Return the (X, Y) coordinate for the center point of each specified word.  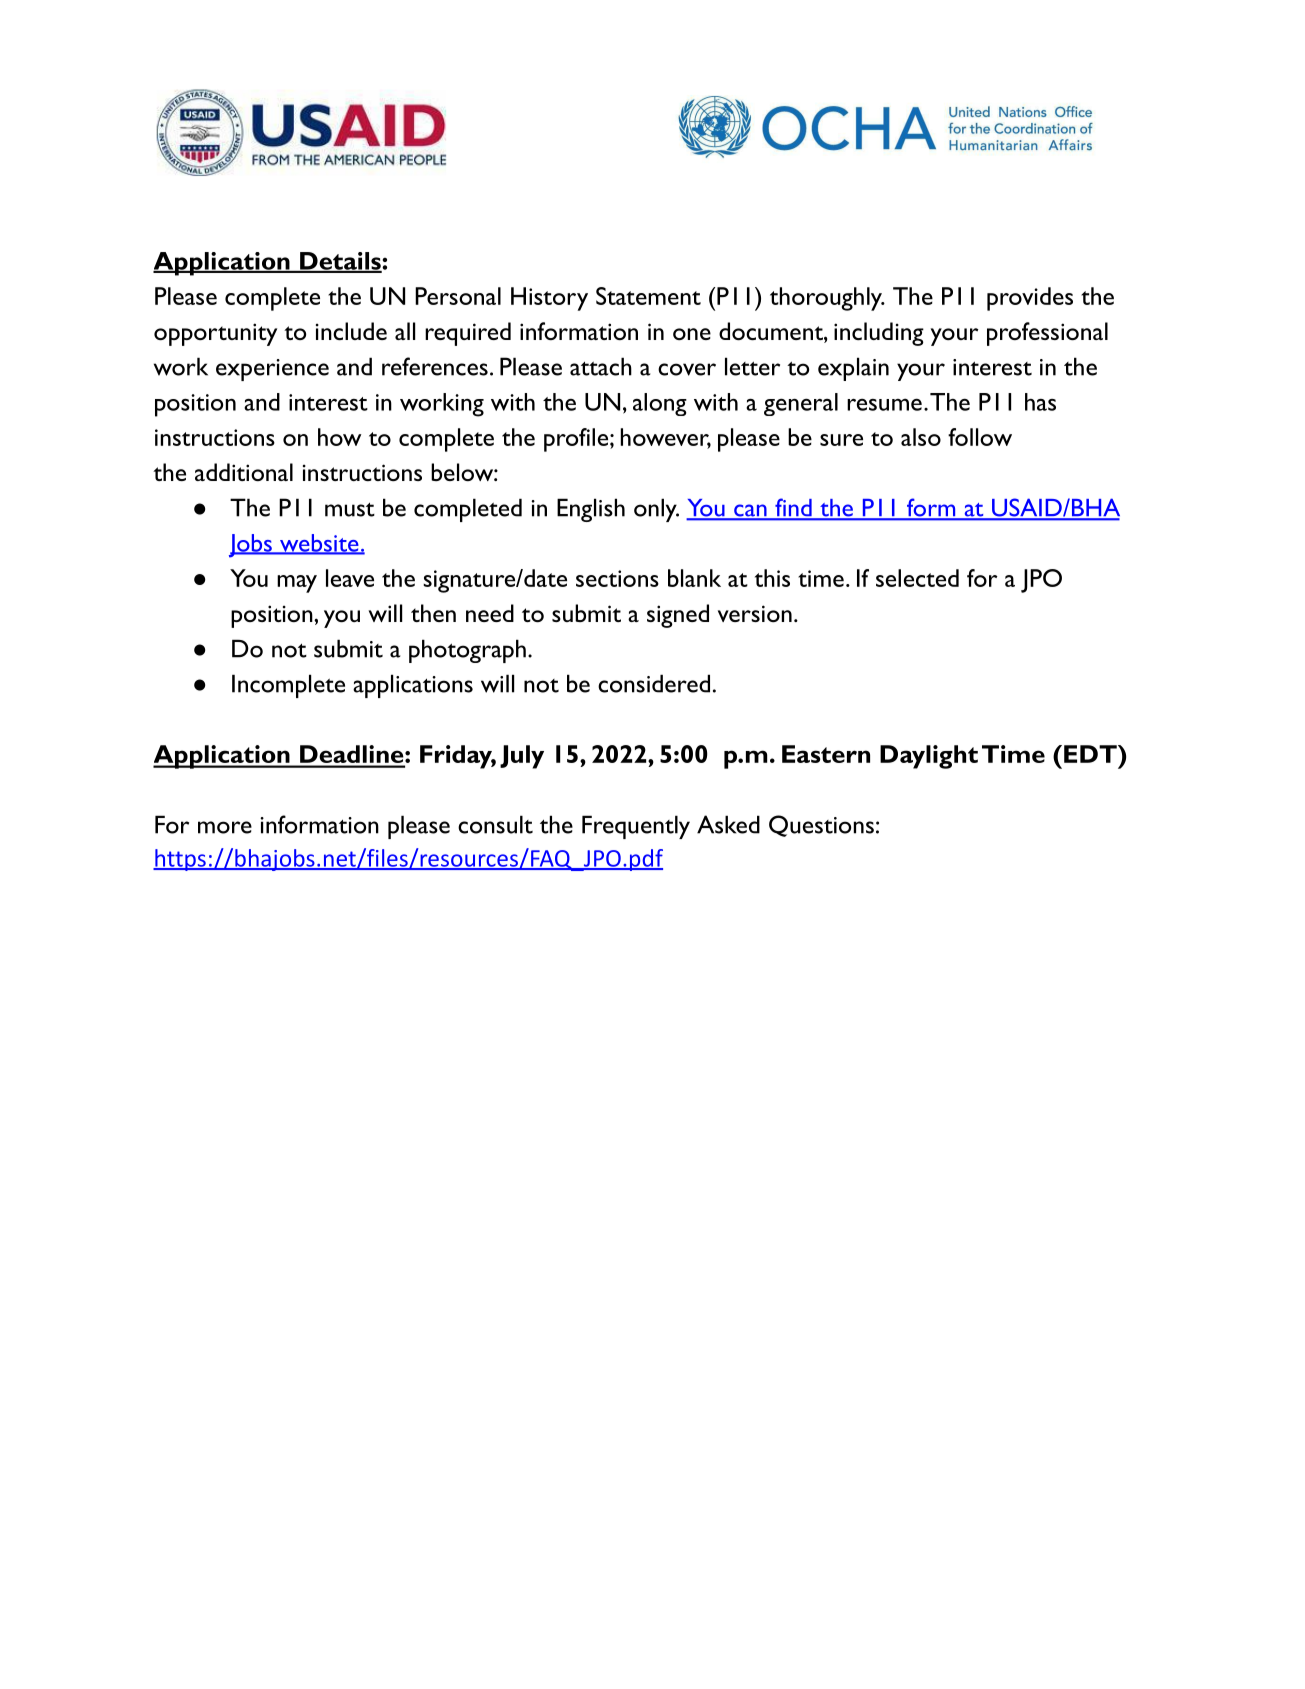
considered (654, 683)
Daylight (929, 757)
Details (340, 262)
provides (1030, 299)
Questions (821, 826)
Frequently (636, 827)
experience (272, 370)
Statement (648, 296)
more (225, 827)
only (656, 510)
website (319, 544)
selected (917, 578)
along (660, 404)
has (1040, 402)
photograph (467, 651)
